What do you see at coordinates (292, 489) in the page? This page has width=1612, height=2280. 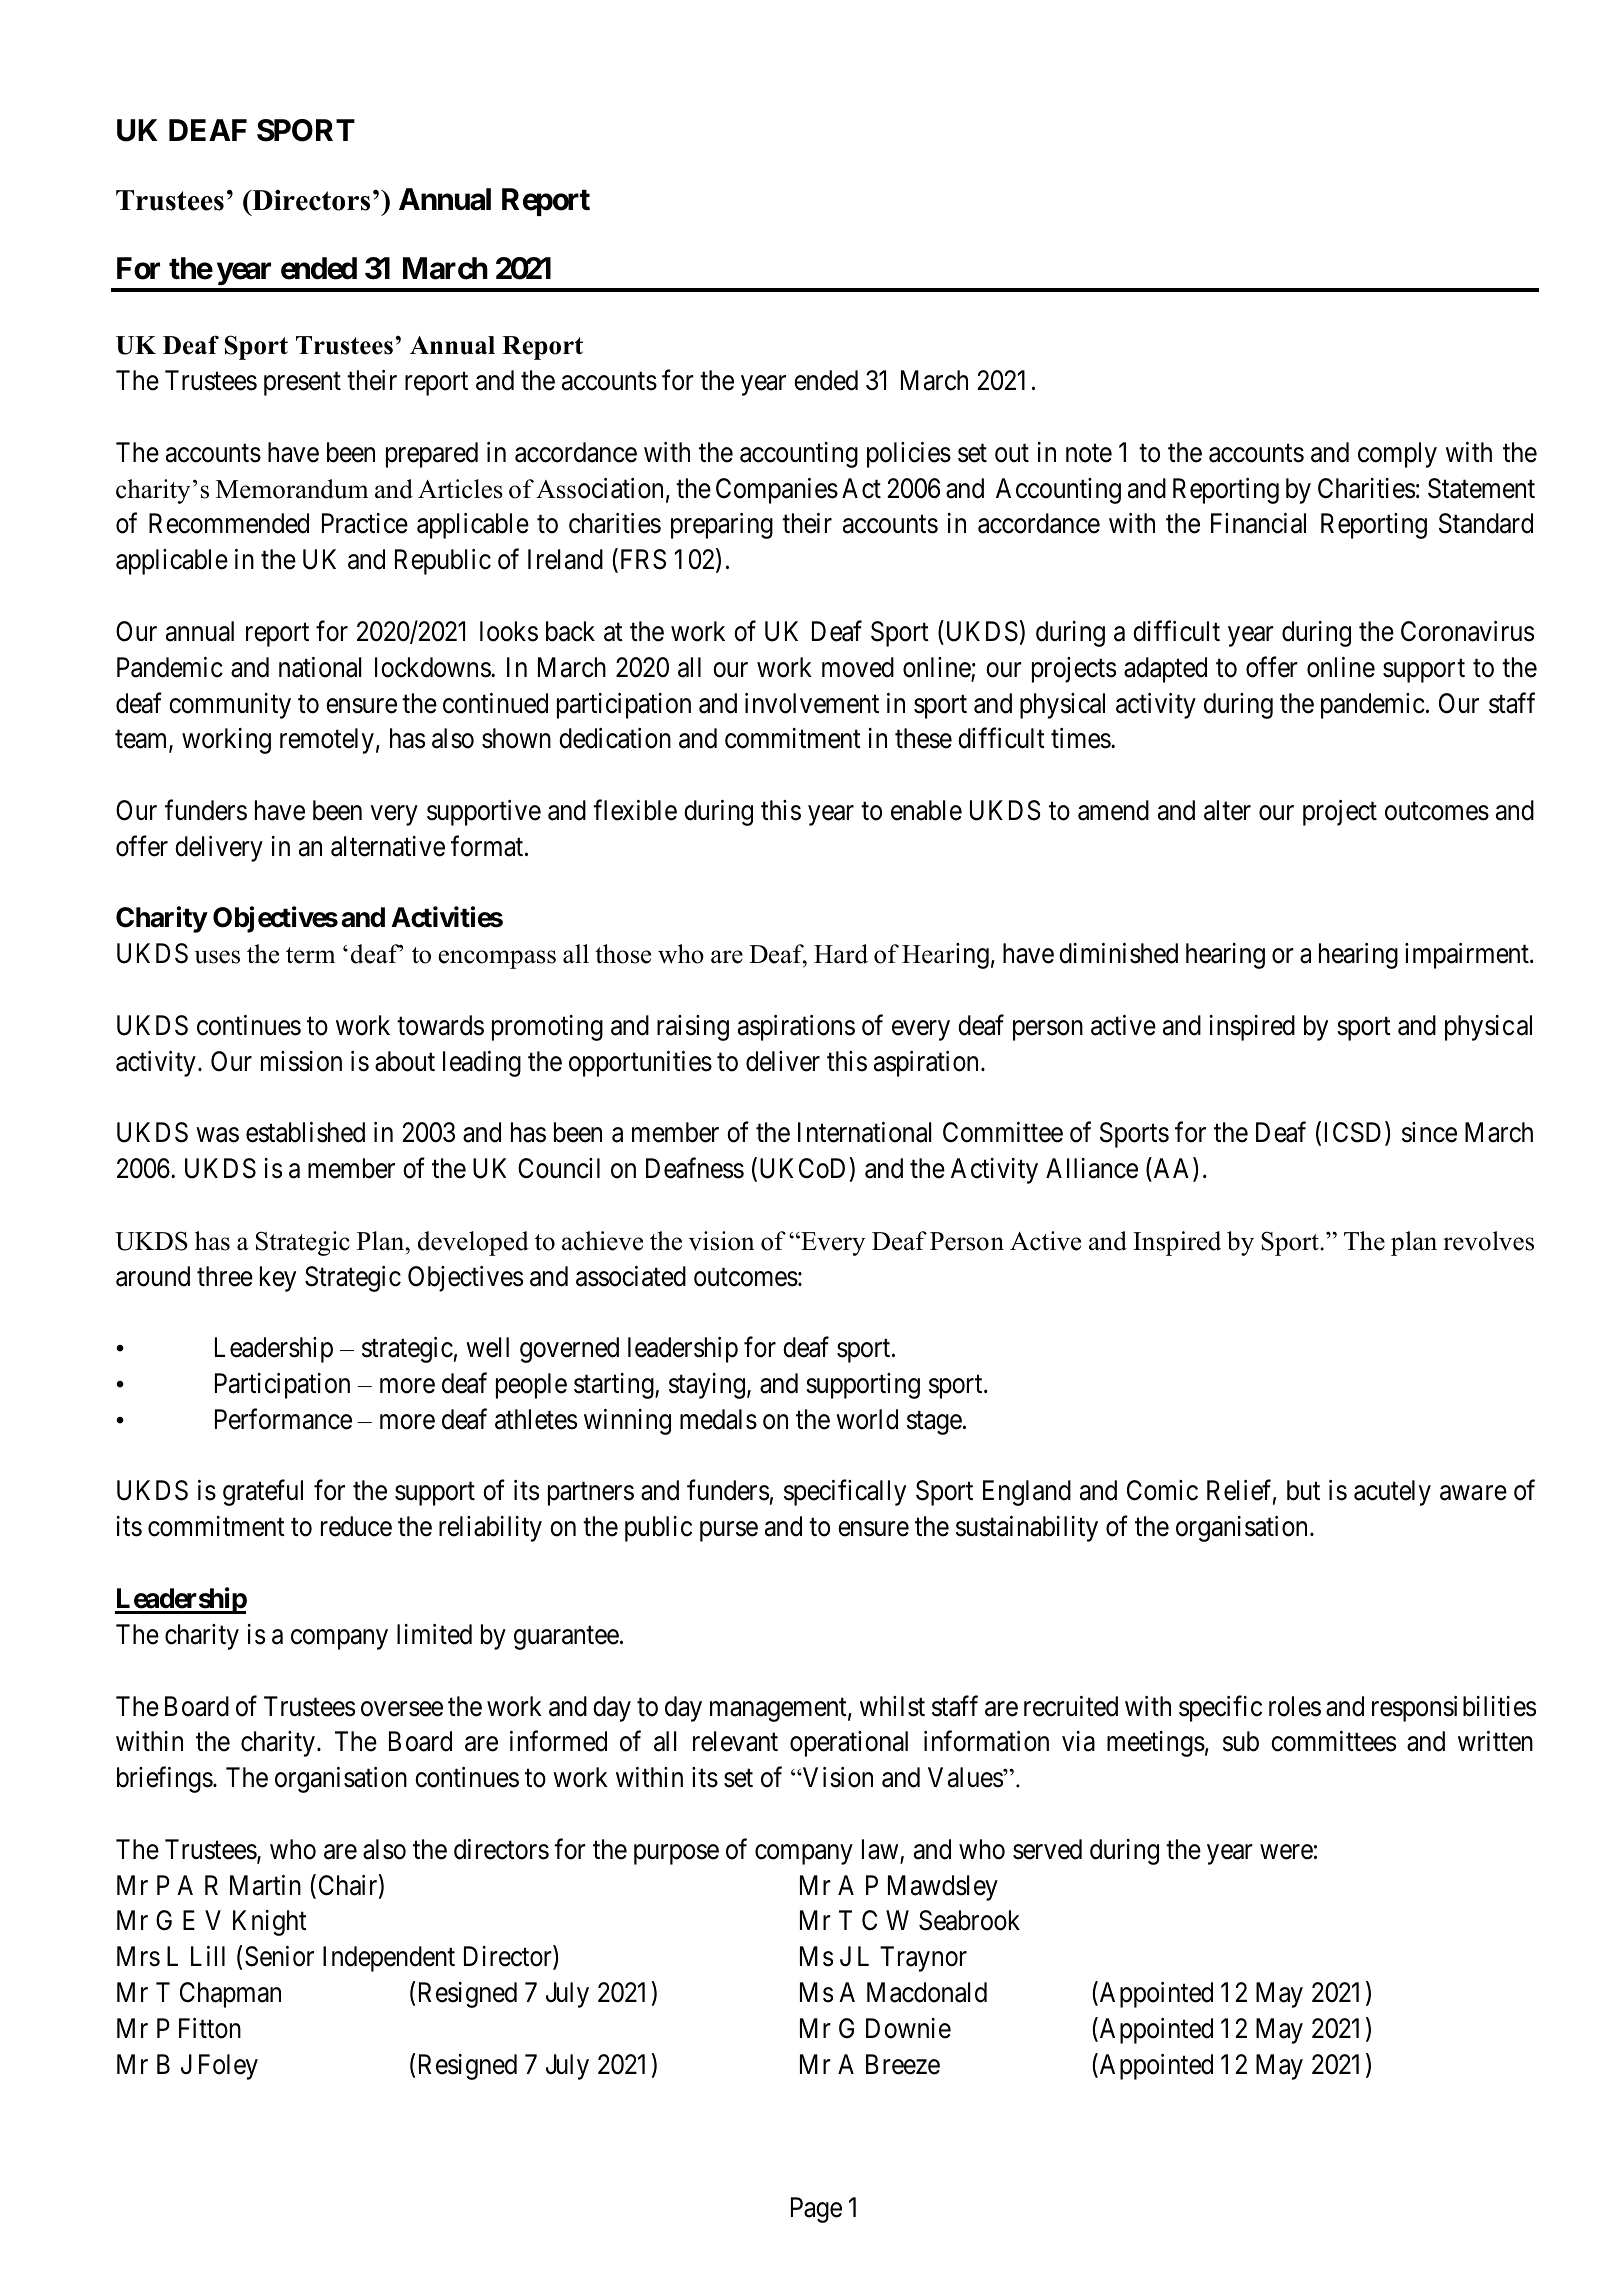 I see `Memorandum` at bounding box center [292, 489].
